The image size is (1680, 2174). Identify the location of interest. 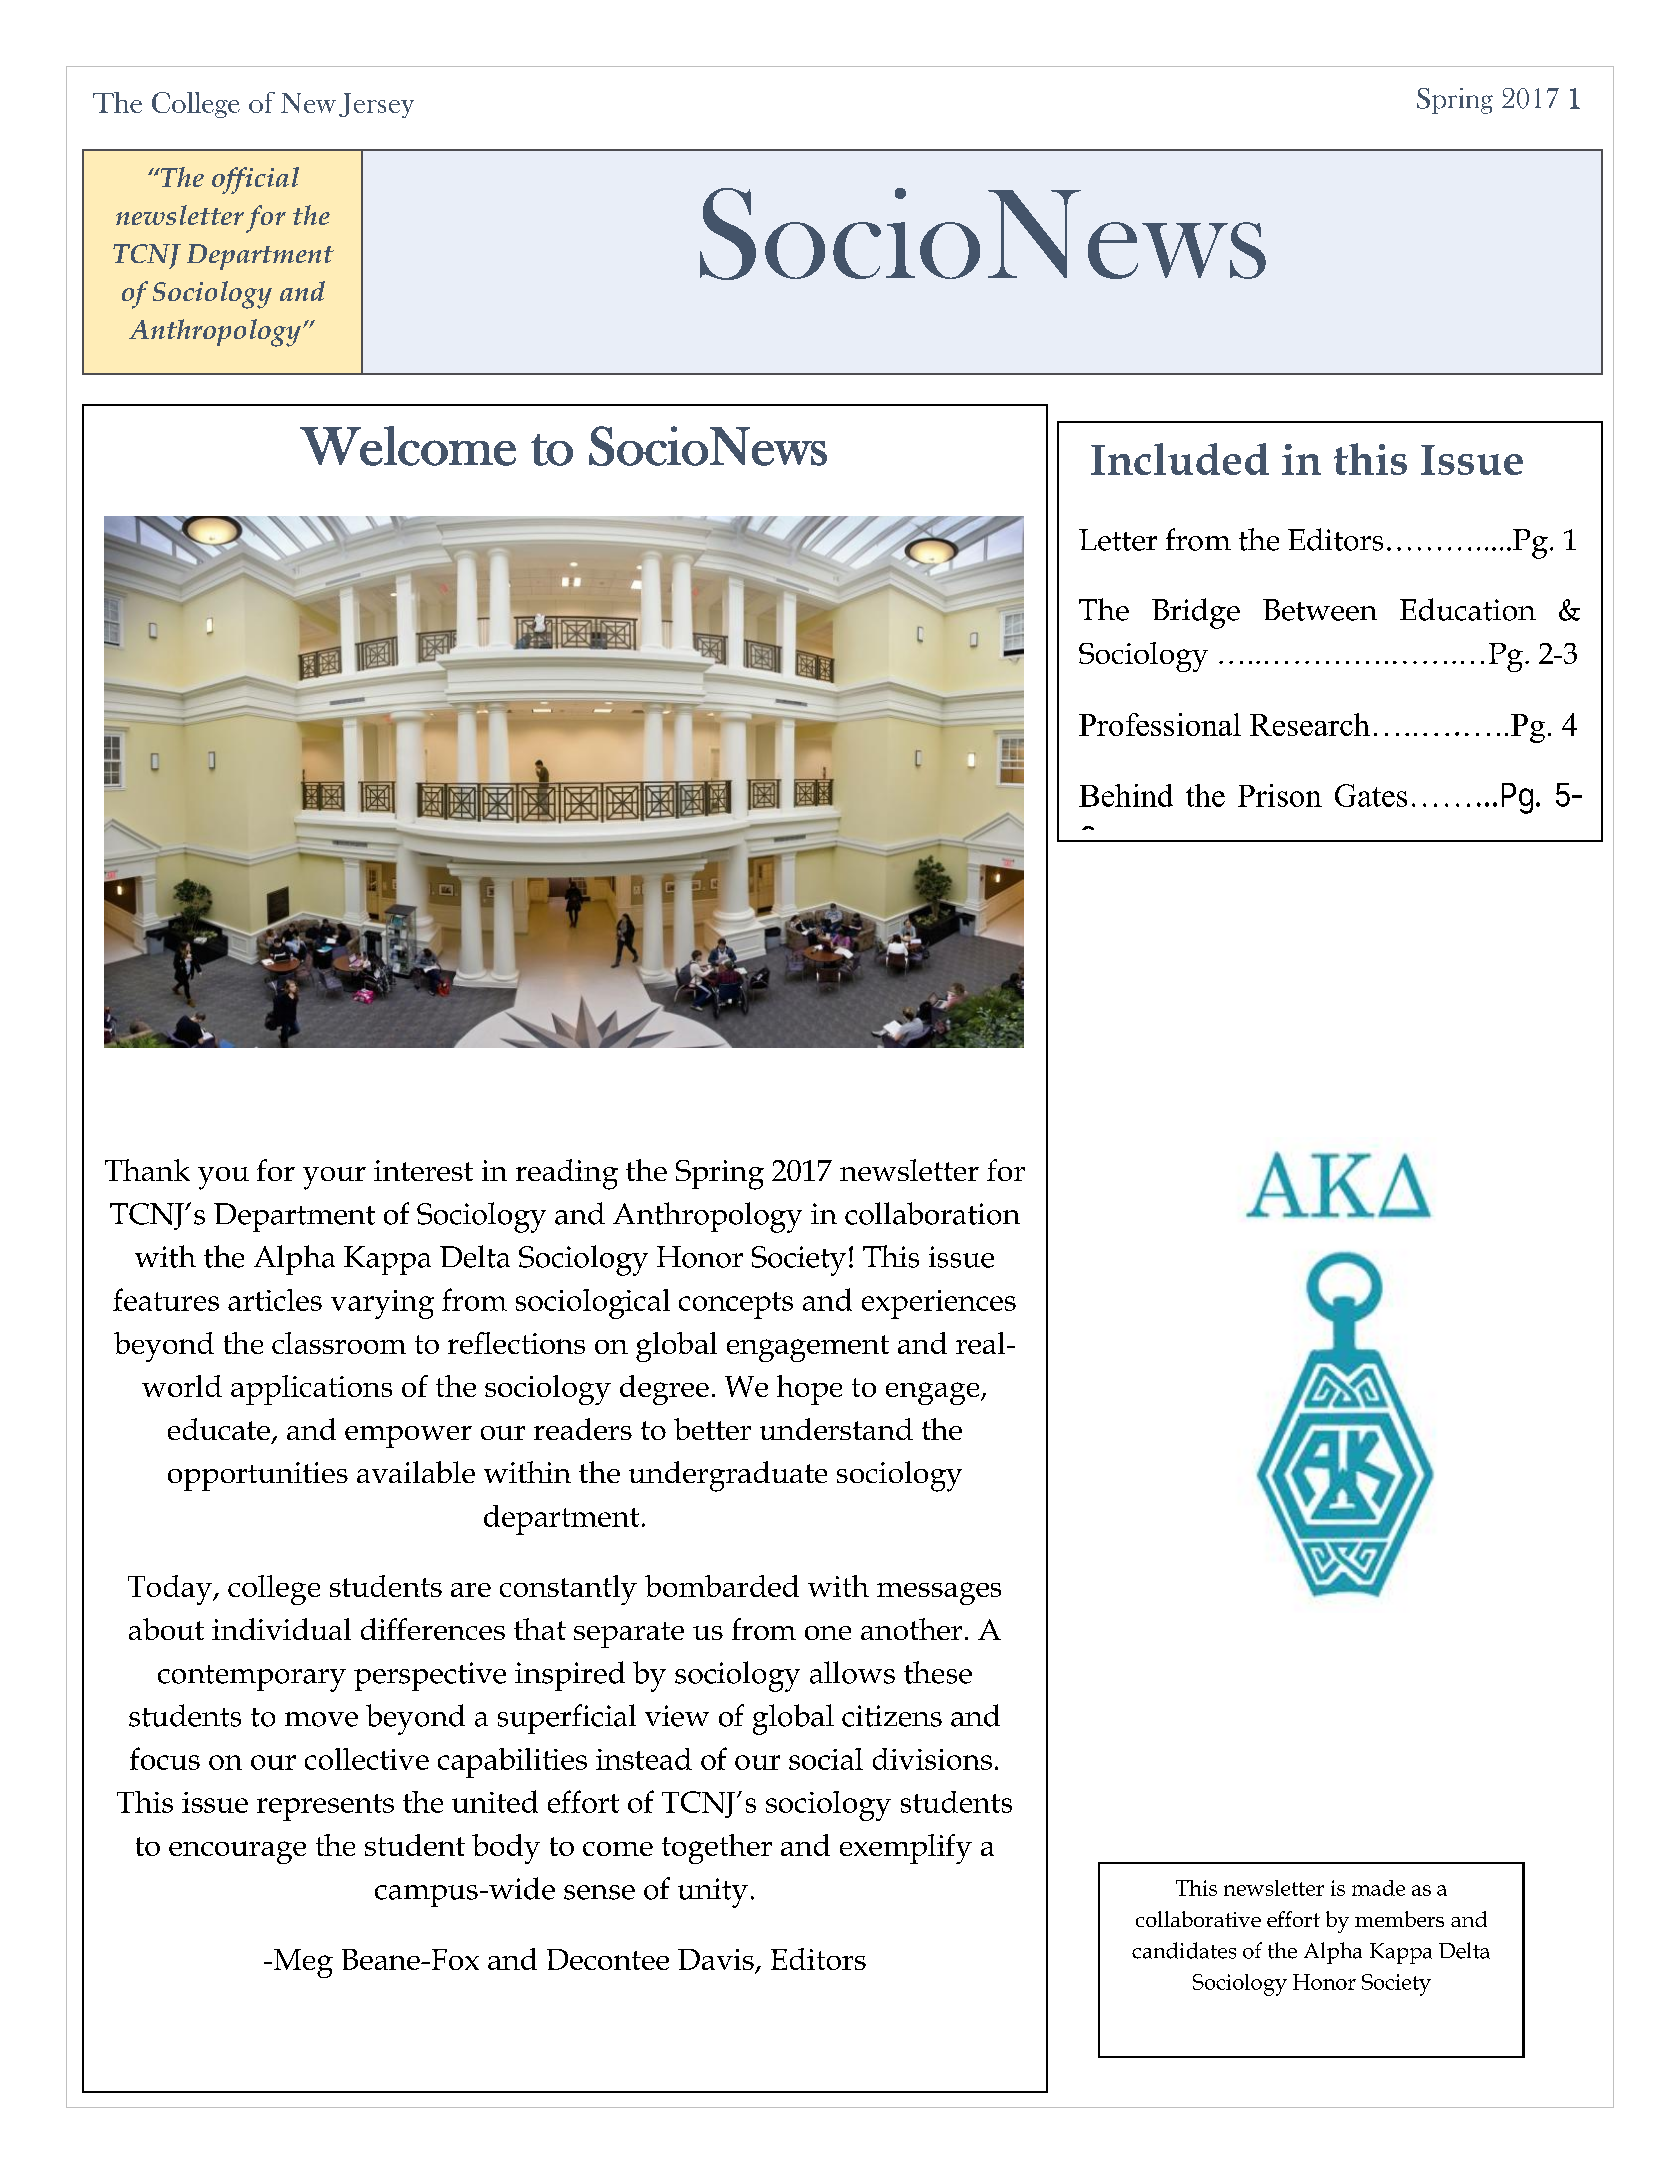
(423, 1170).
